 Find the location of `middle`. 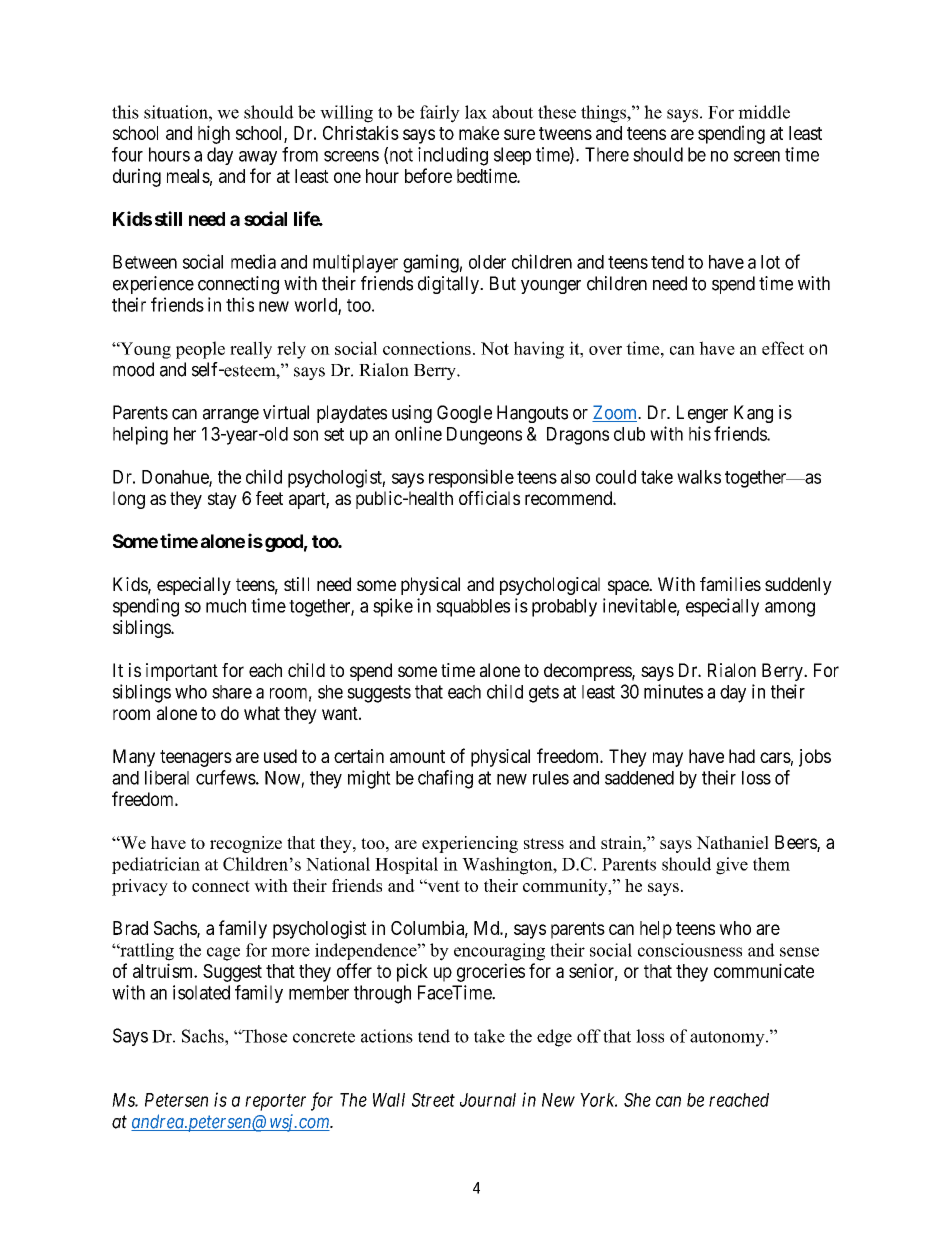

middle is located at coordinates (764, 112).
